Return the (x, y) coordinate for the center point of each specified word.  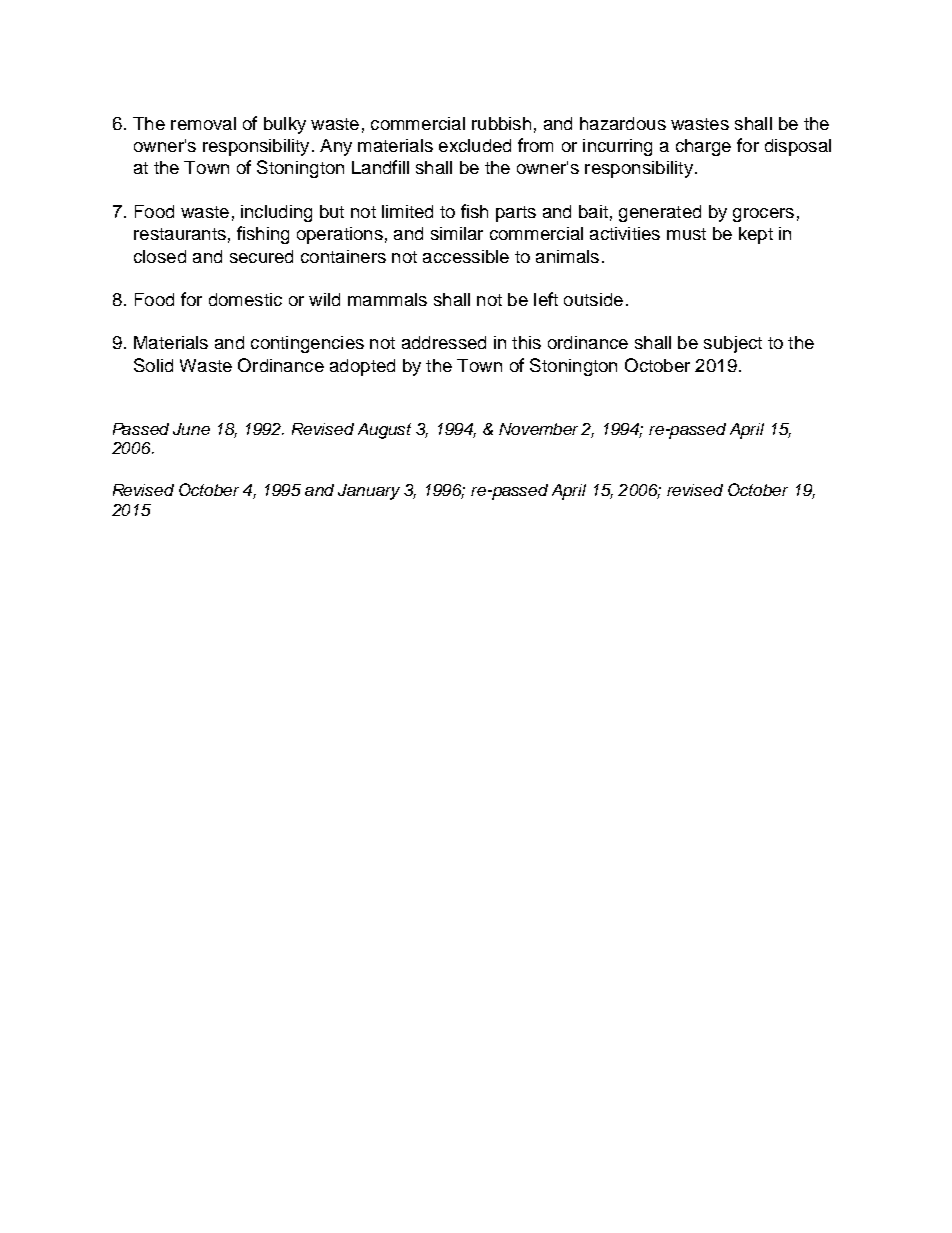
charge (703, 147)
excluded (475, 145)
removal (203, 123)
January (369, 492)
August (384, 431)
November (538, 429)
